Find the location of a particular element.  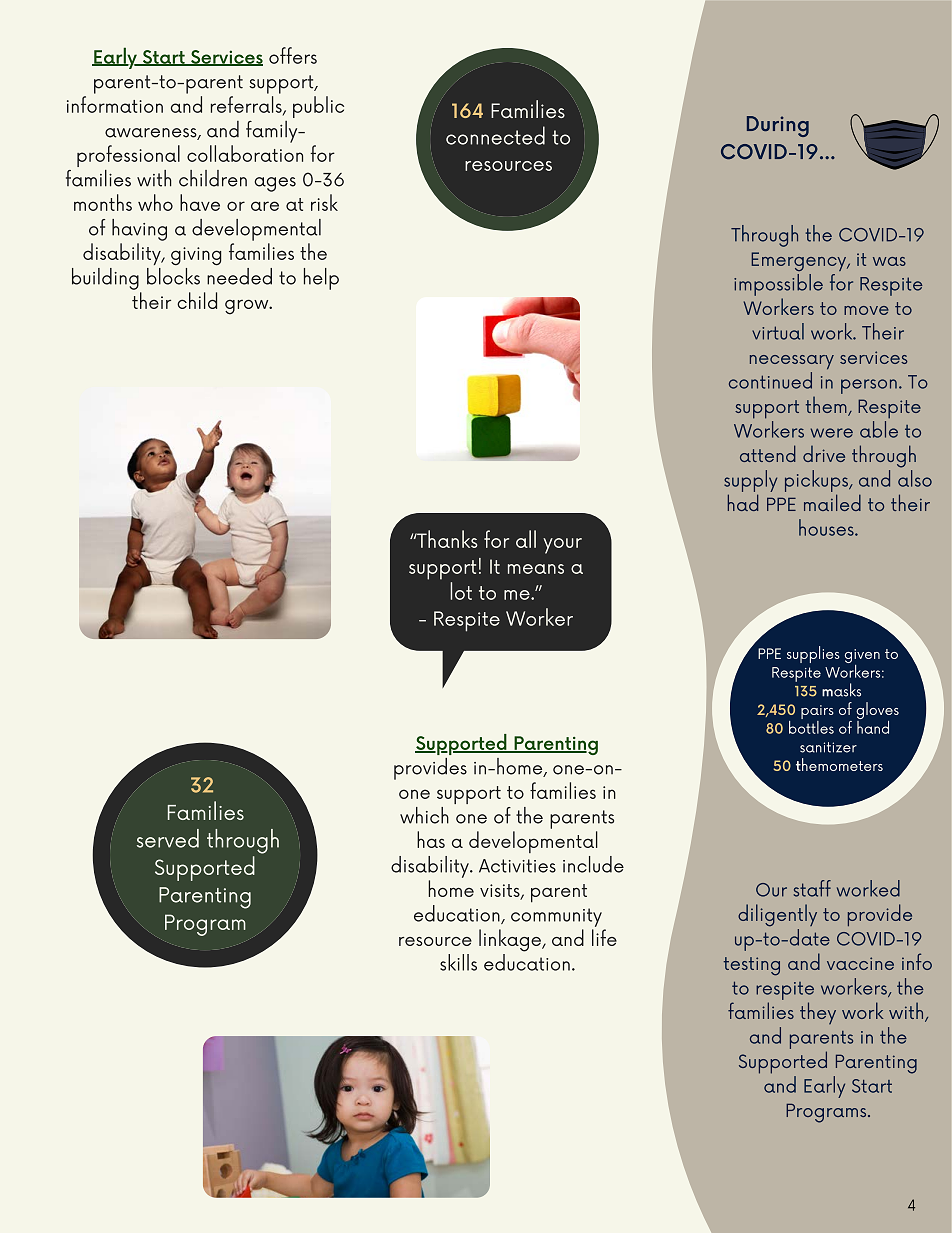

houses is located at coordinates (827, 527).
